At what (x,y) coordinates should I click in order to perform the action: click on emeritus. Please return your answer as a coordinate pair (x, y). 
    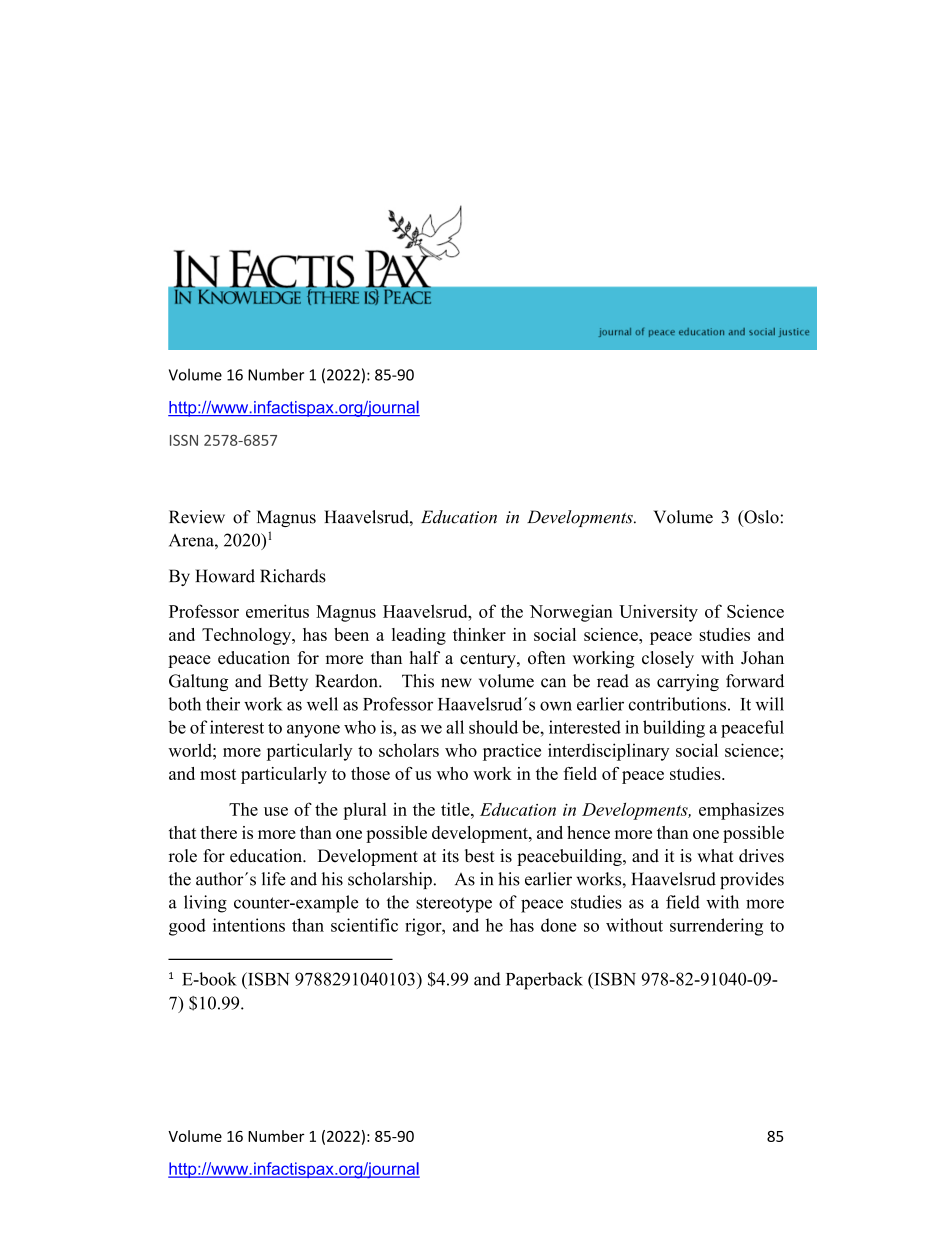
    Looking at the image, I should click on (277, 611).
